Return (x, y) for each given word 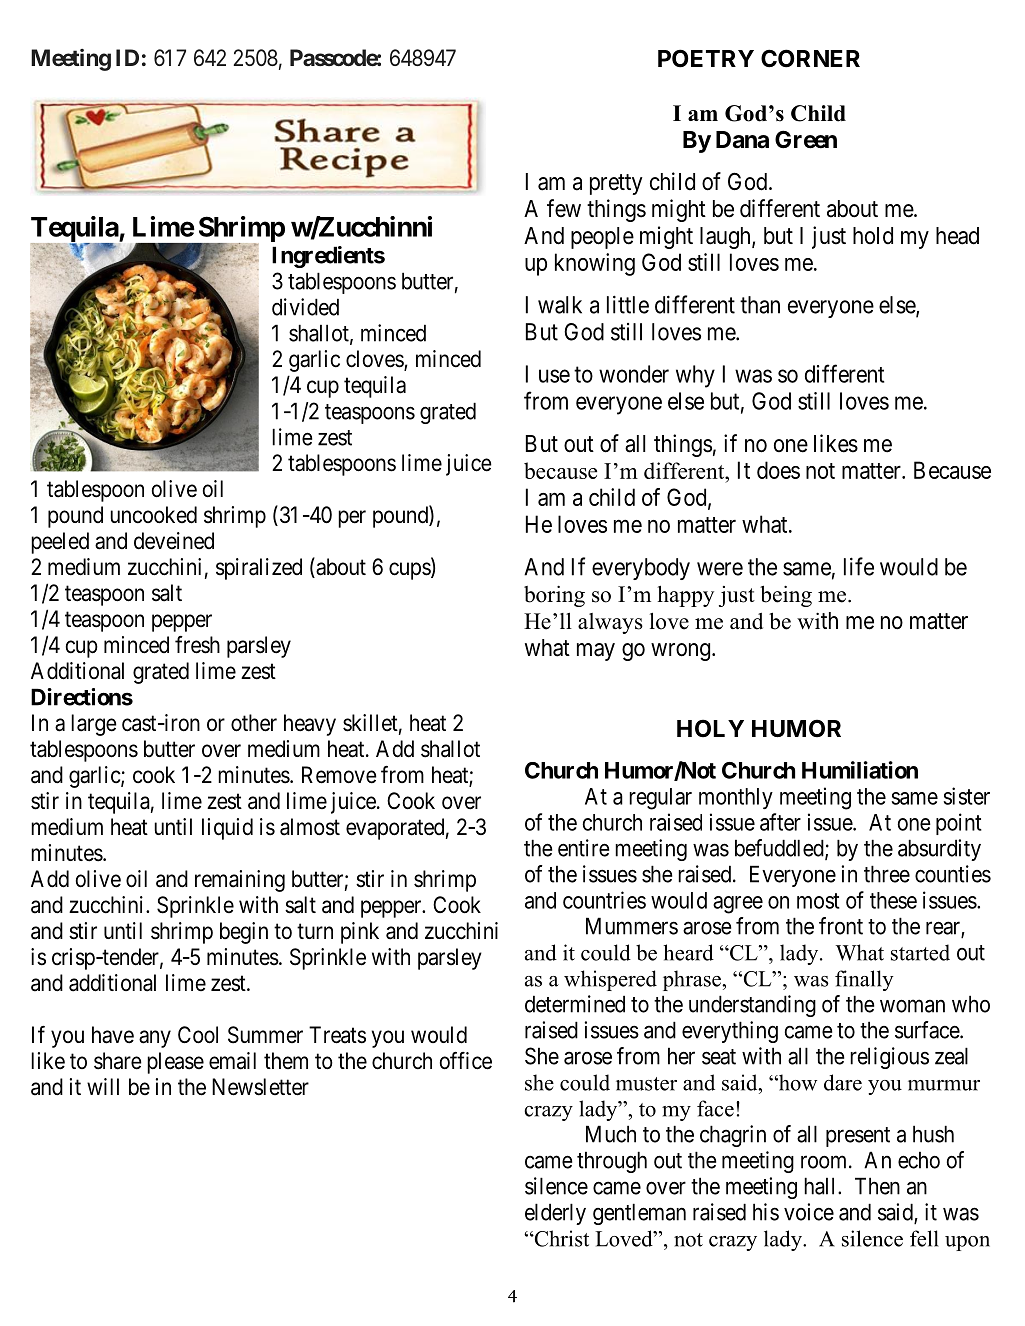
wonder (634, 374)
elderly (555, 1214)
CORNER (810, 58)
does (778, 470)
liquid (227, 829)
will (103, 1086)
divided (305, 307)
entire (583, 848)
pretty (616, 184)
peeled (60, 543)
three (887, 874)
